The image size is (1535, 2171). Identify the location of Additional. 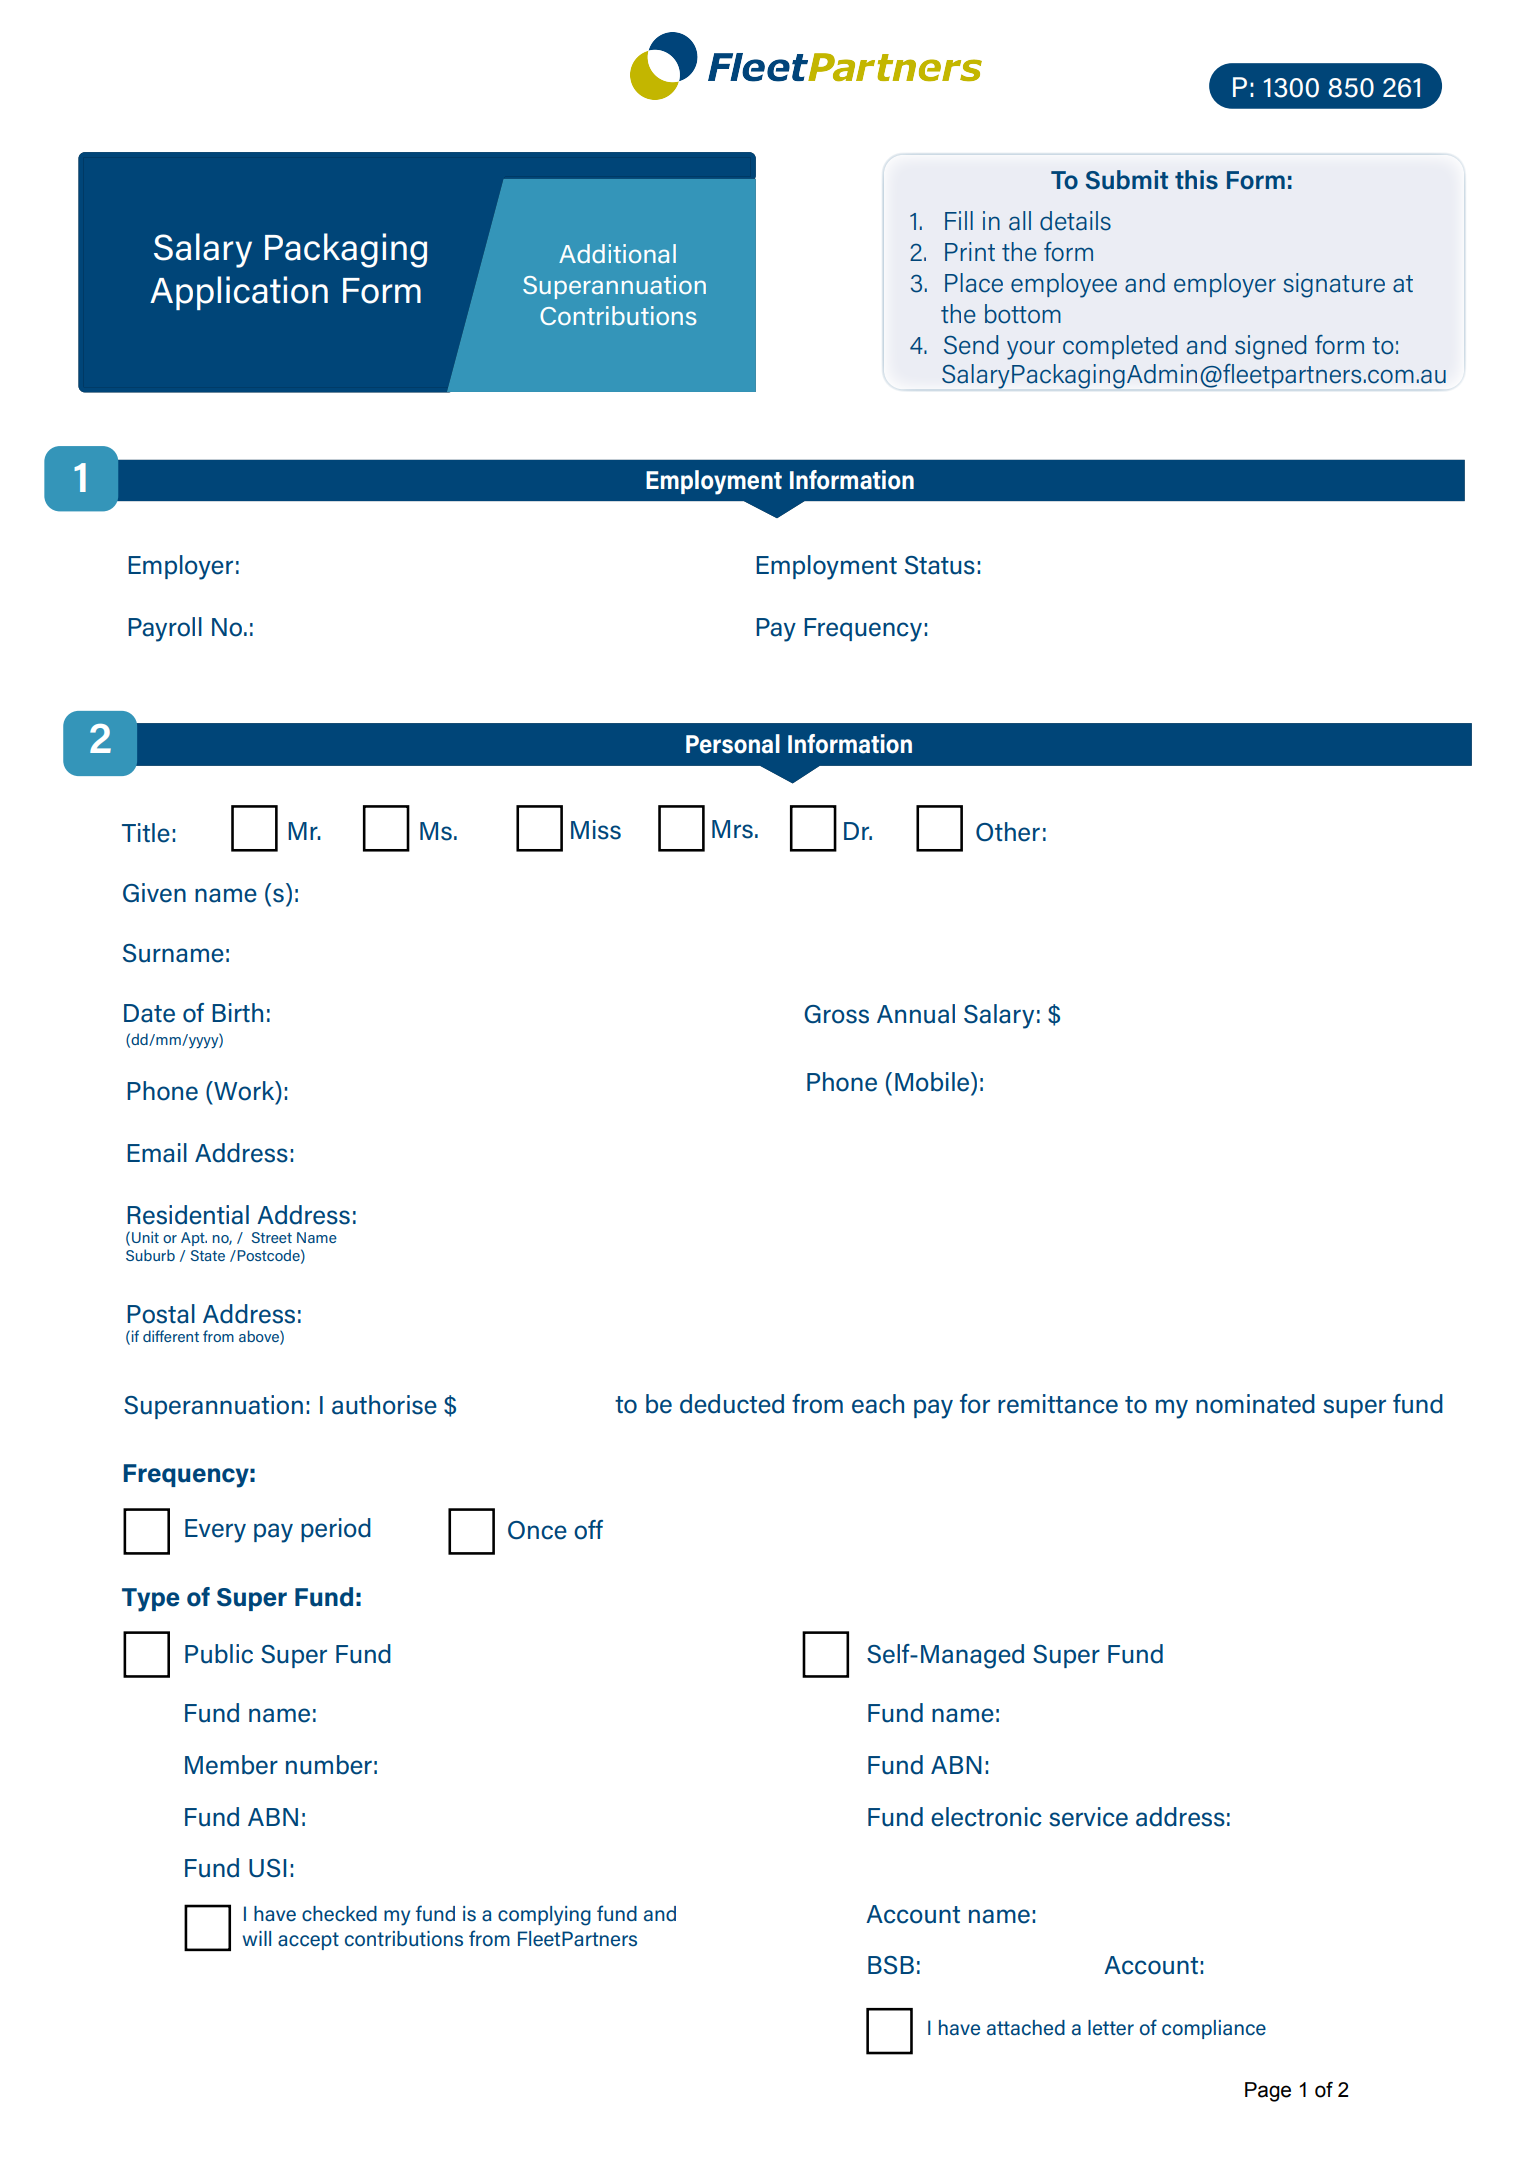
(617, 253).
